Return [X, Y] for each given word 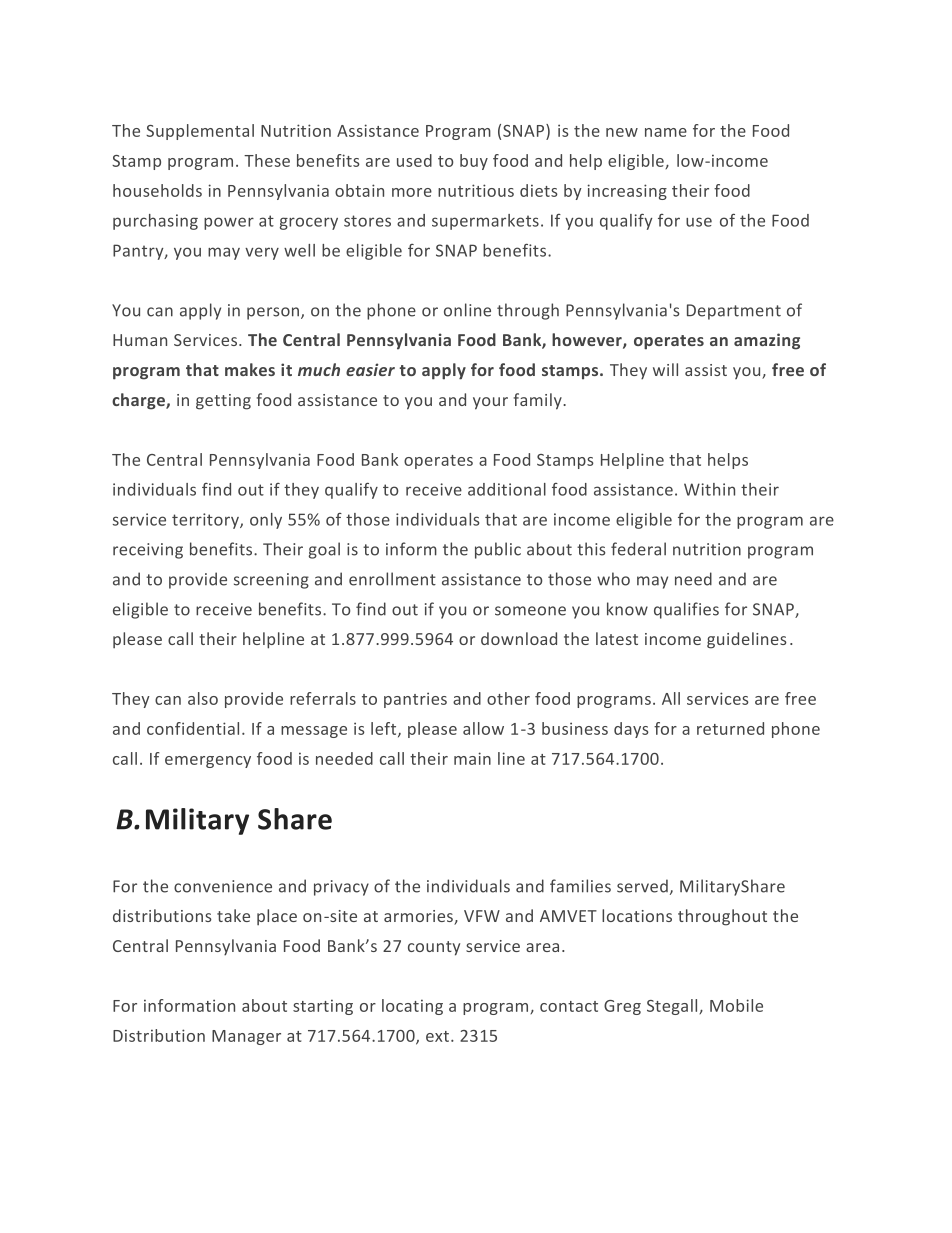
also [203, 698]
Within [709, 489]
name [666, 132]
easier [370, 369]
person [274, 313]
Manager [246, 1037]
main [472, 758]
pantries [415, 700]
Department [734, 312]
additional [507, 489]
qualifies [686, 610]
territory [206, 521]
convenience [223, 886]
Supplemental [200, 132]
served [642, 886]
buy [474, 162]
